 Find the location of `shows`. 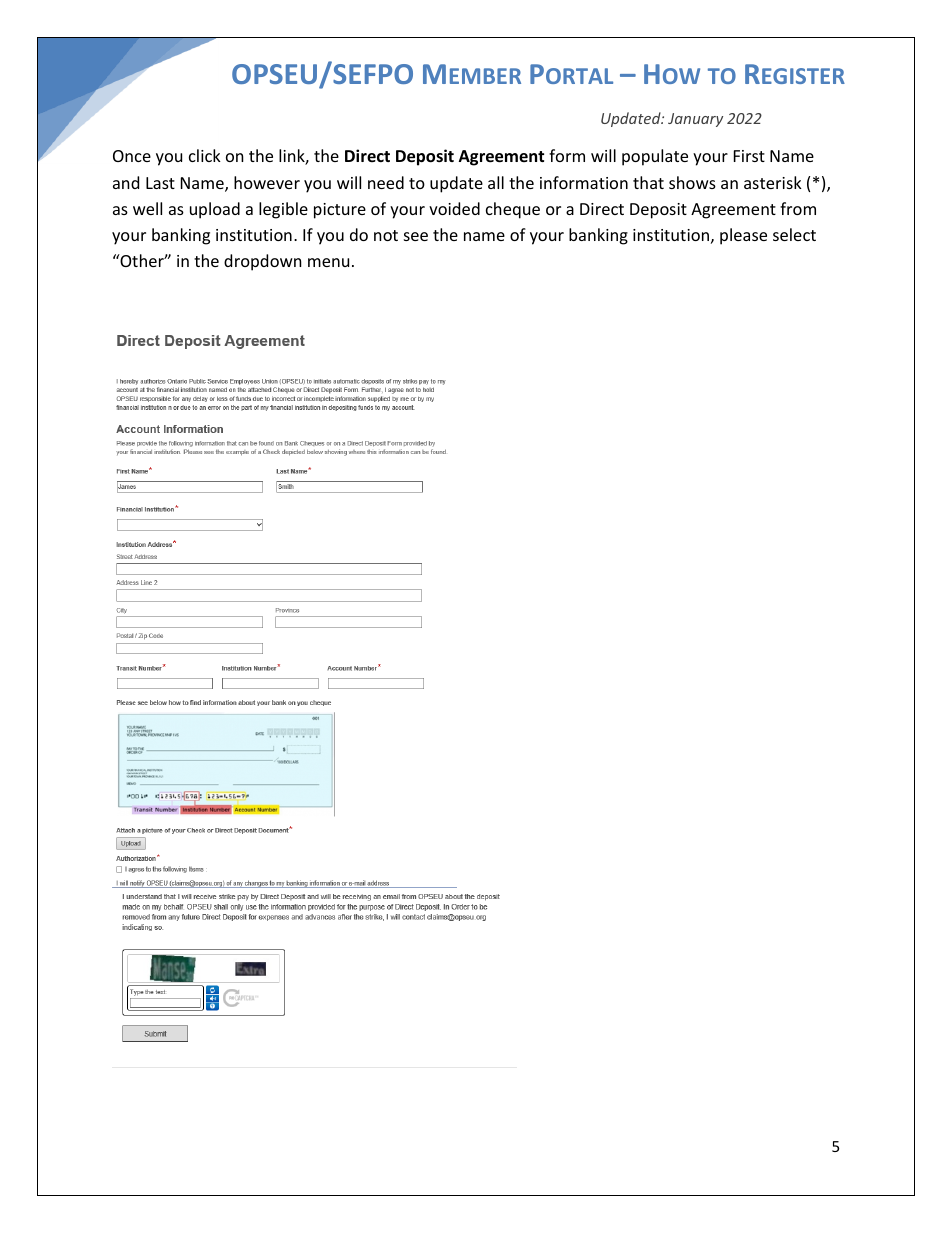

shows is located at coordinates (692, 182).
